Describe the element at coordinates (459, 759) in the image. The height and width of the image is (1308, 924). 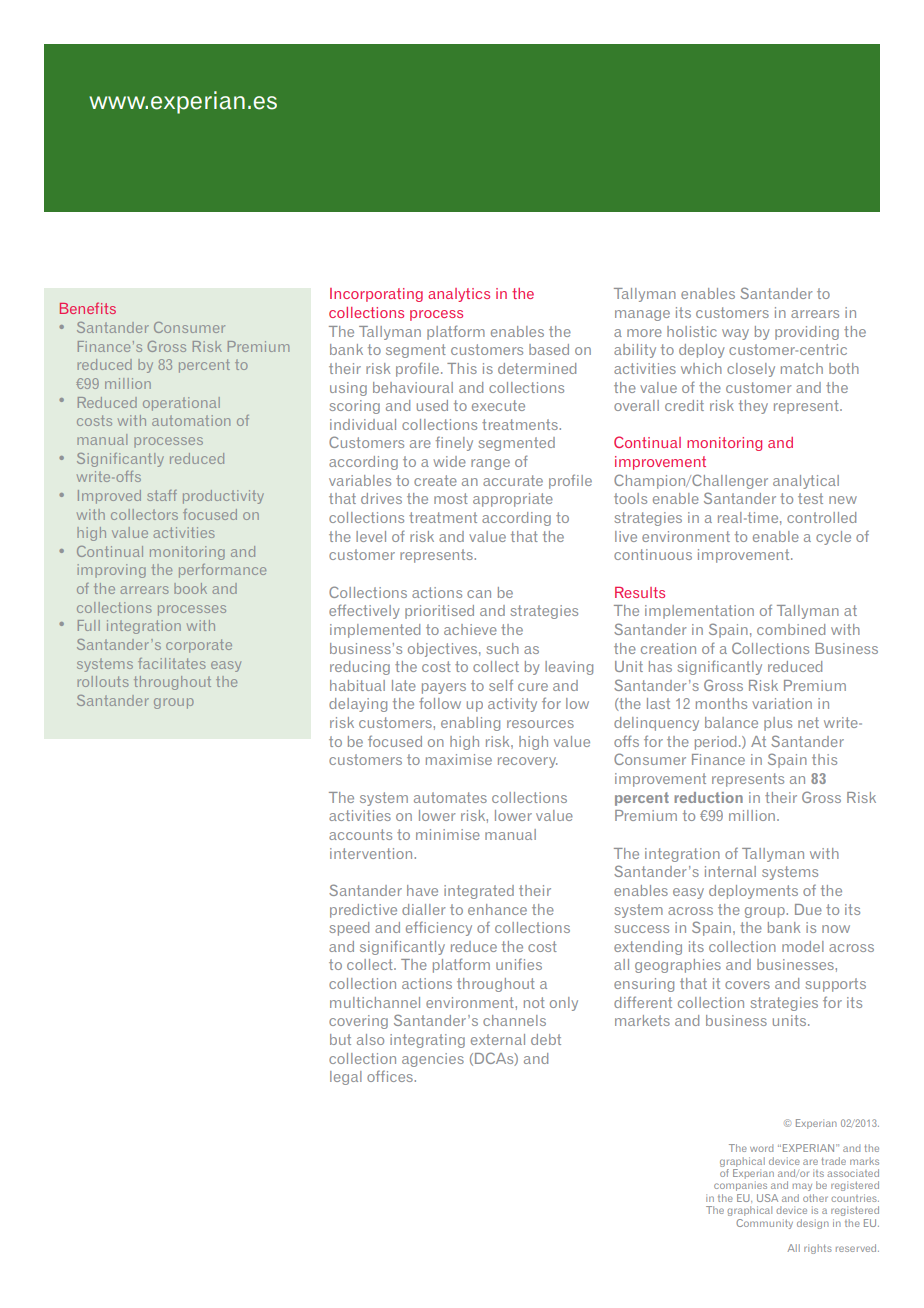
I see `maximise` at that location.
